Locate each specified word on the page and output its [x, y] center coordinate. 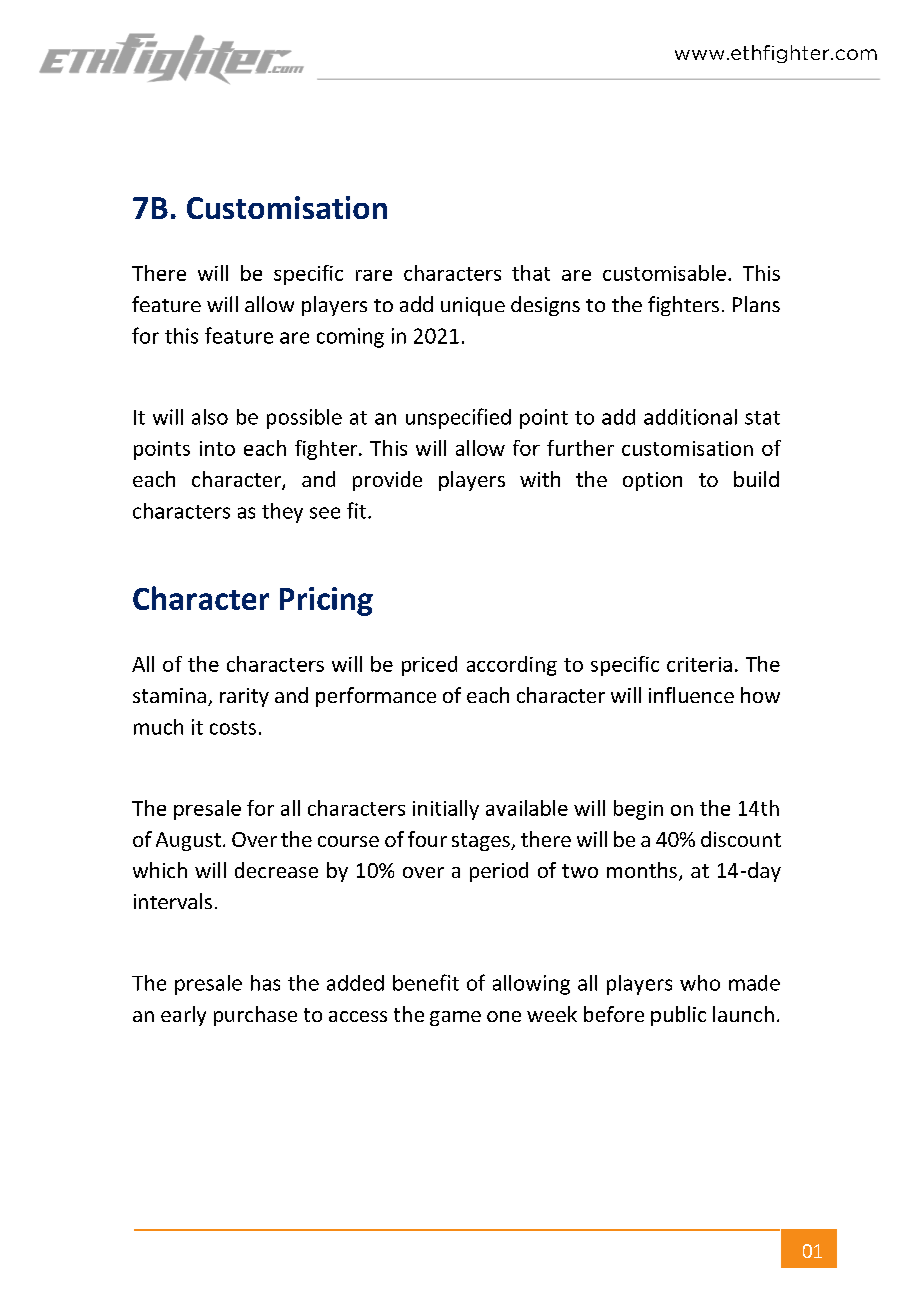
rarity [244, 697]
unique [473, 306]
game [455, 1018]
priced [429, 666]
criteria [699, 664]
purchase [255, 1016]
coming [350, 338]
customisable [664, 273]
